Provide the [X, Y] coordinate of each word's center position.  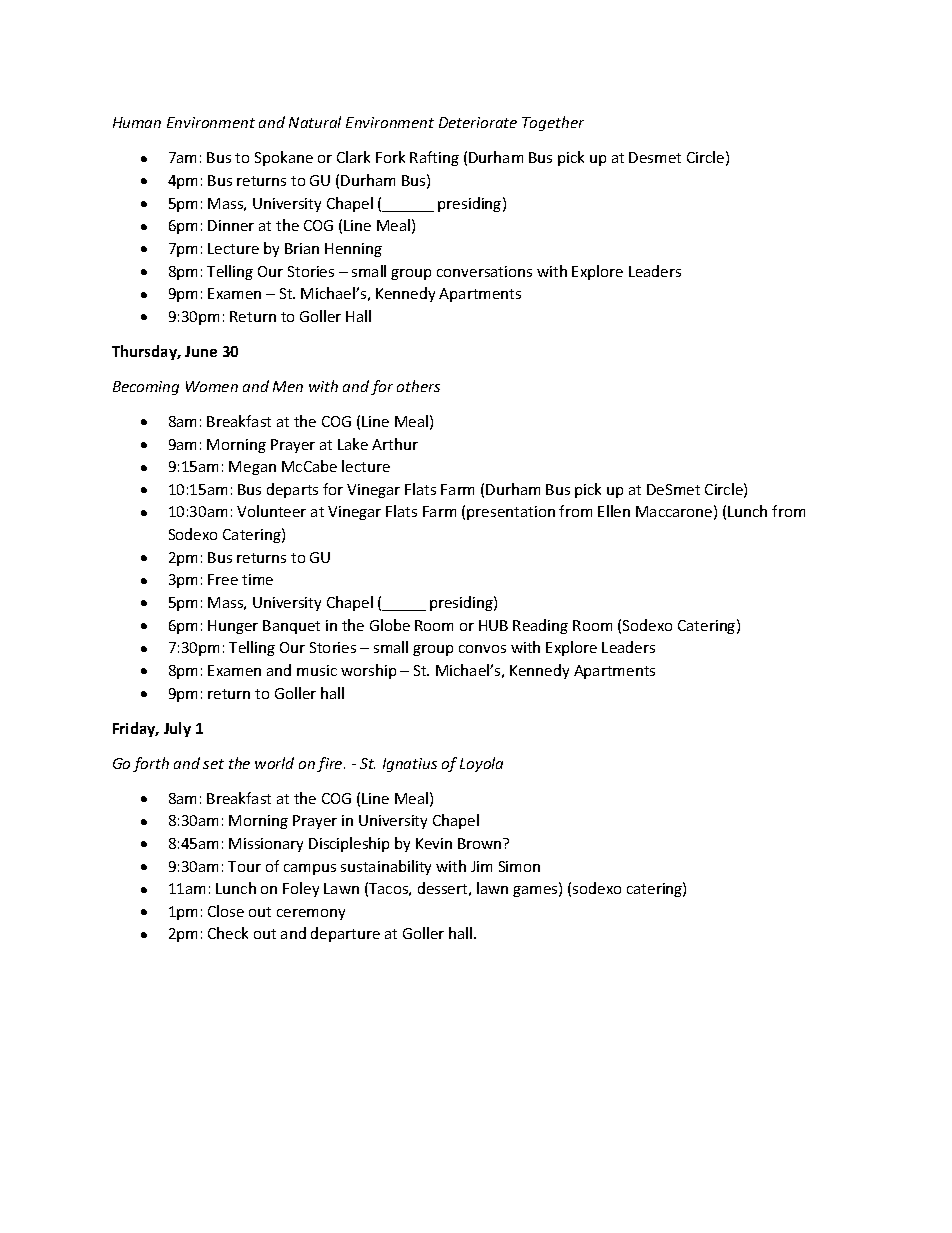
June [201, 351]
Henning [353, 250]
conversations [484, 271]
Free [223, 579]
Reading [540, 626]
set [213, 764]
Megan [252, 468]
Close [226, 911]
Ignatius [410, 765]
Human [137, 122]
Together [553, 123]
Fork [390, 157]
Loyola [481, 764]
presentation [511, 513]
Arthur [395, 444]
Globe [390, 625]
